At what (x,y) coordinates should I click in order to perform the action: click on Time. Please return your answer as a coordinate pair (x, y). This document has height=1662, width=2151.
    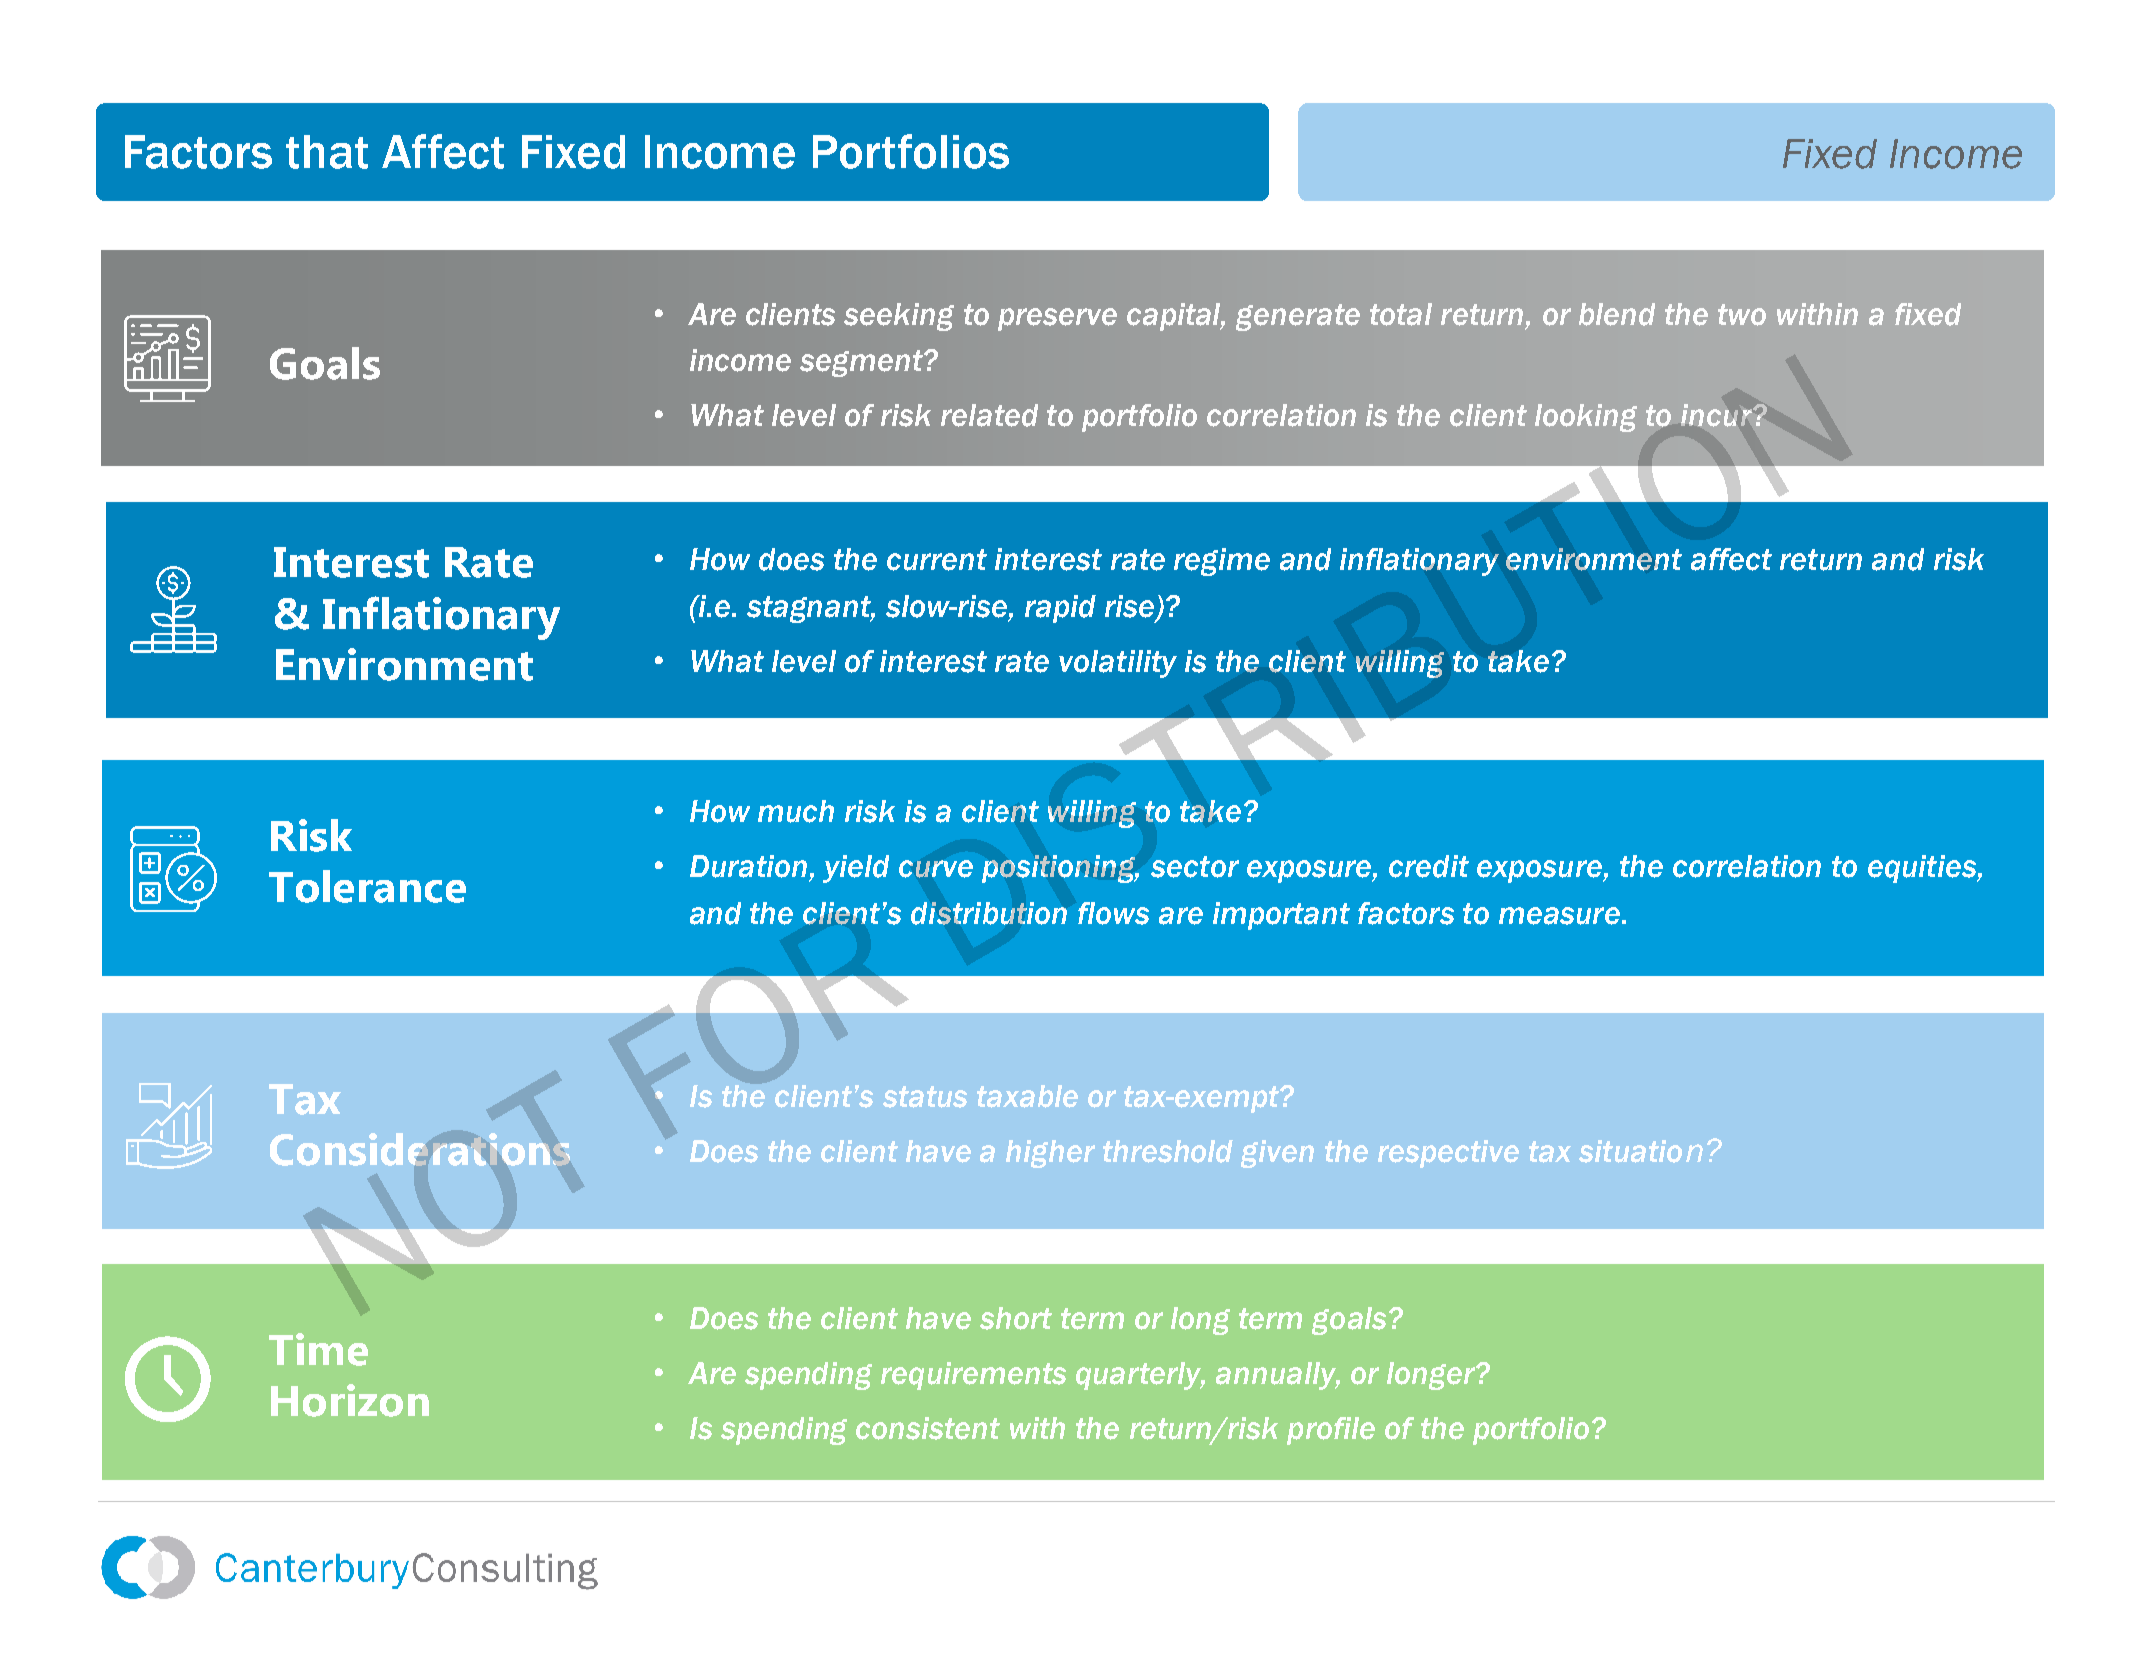
    Looking at the image, I should click on (318, 1349).
